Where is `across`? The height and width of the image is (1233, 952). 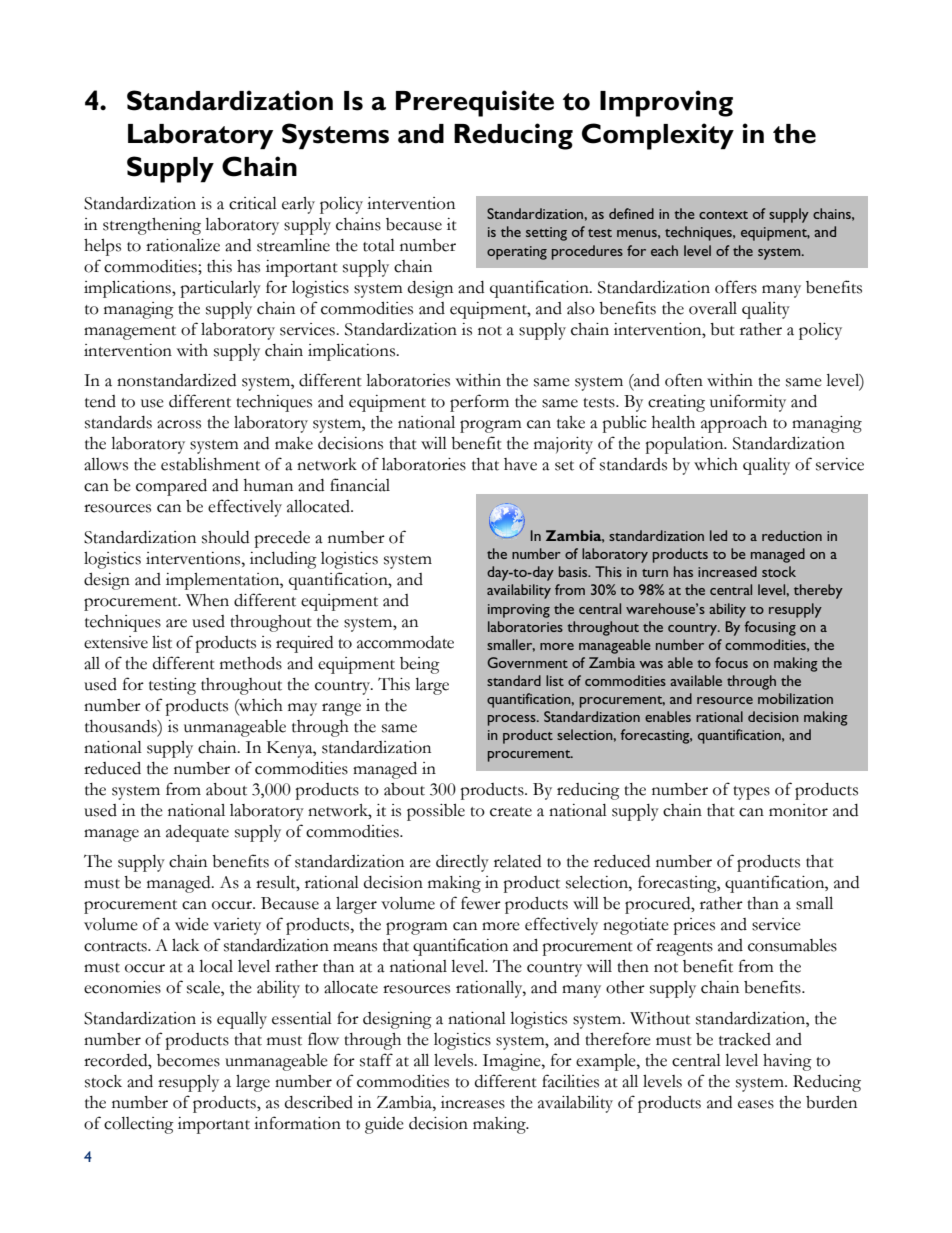 across is located at coordinates (179, 424).
